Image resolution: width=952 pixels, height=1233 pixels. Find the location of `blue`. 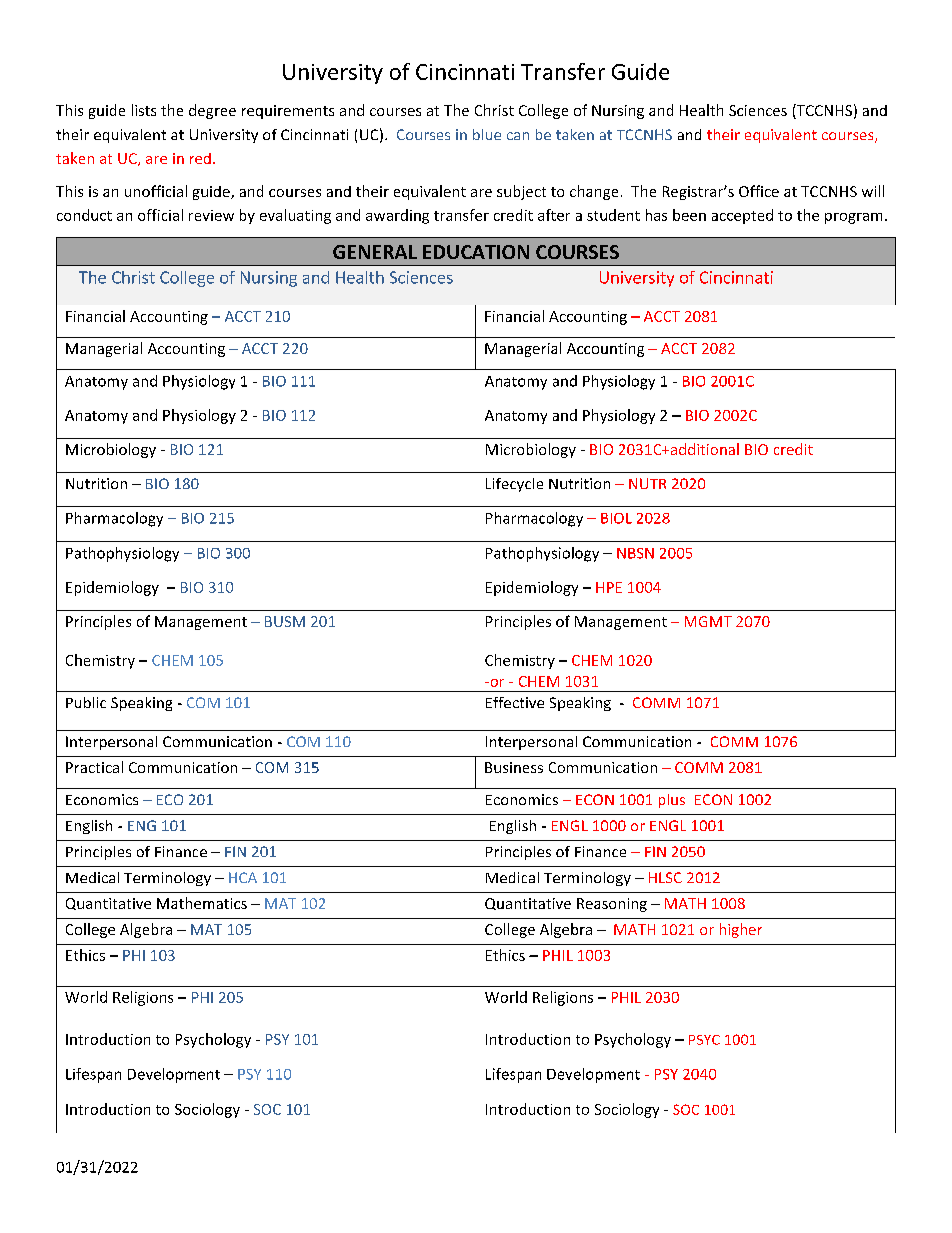

blue is located at coordinates (487, 134).
